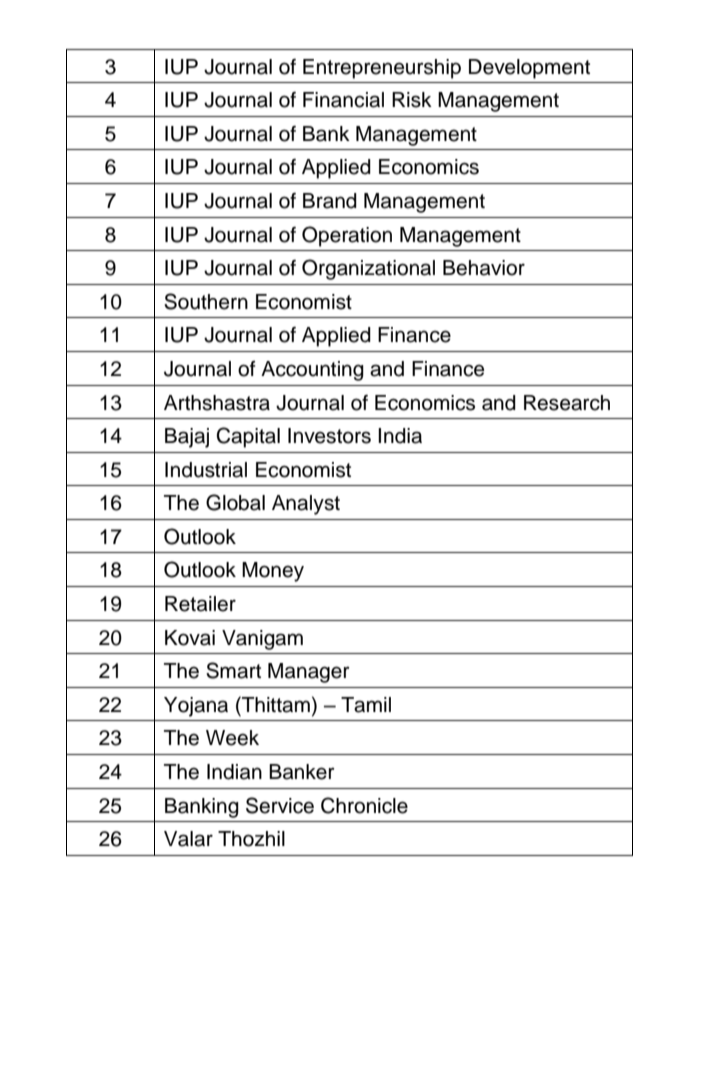 Image resolution: width=715 pixels, height=1065 pixels. I want to click on Service, so click(280, 805).
